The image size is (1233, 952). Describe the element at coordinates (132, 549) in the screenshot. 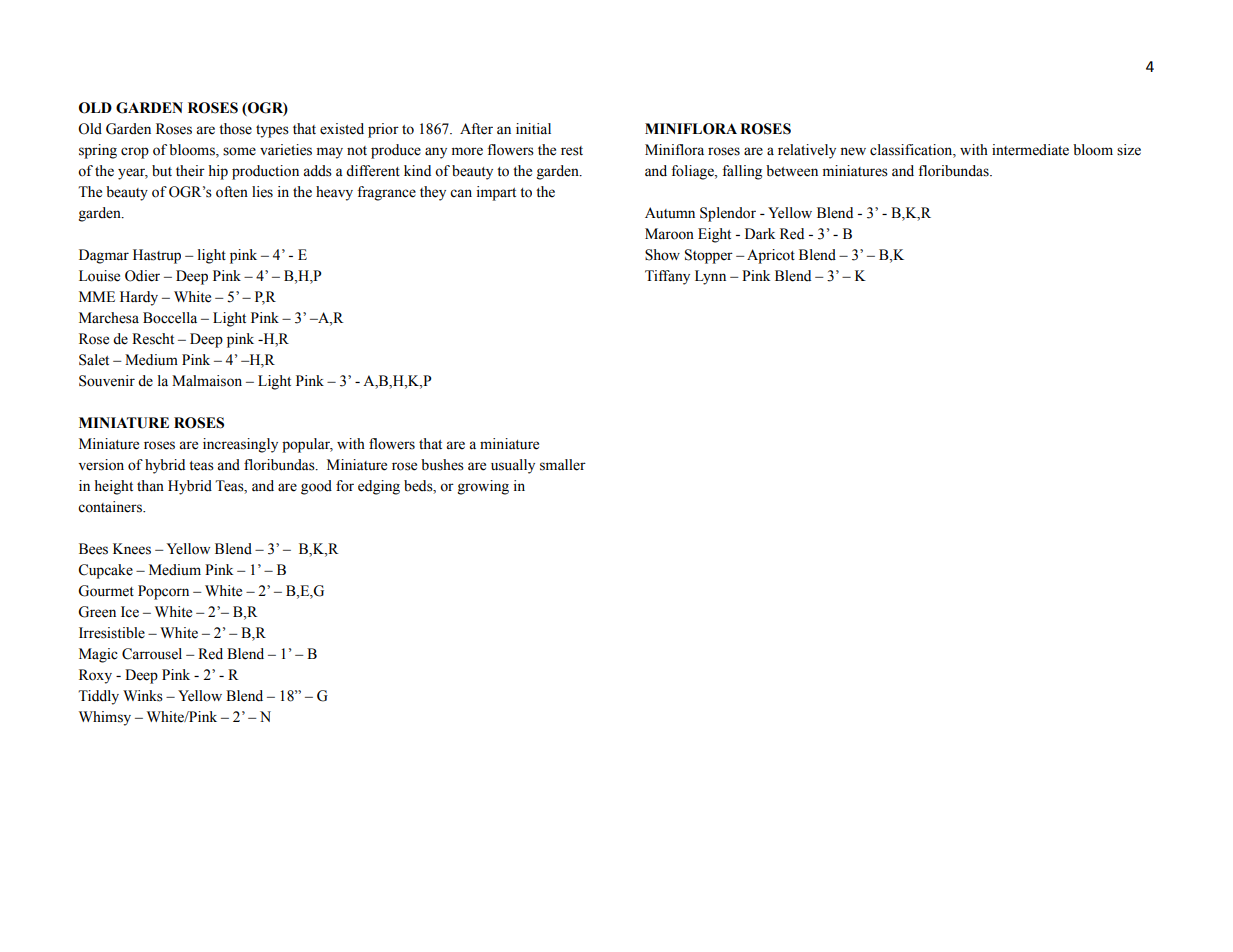

I see `Knees` at that location.
